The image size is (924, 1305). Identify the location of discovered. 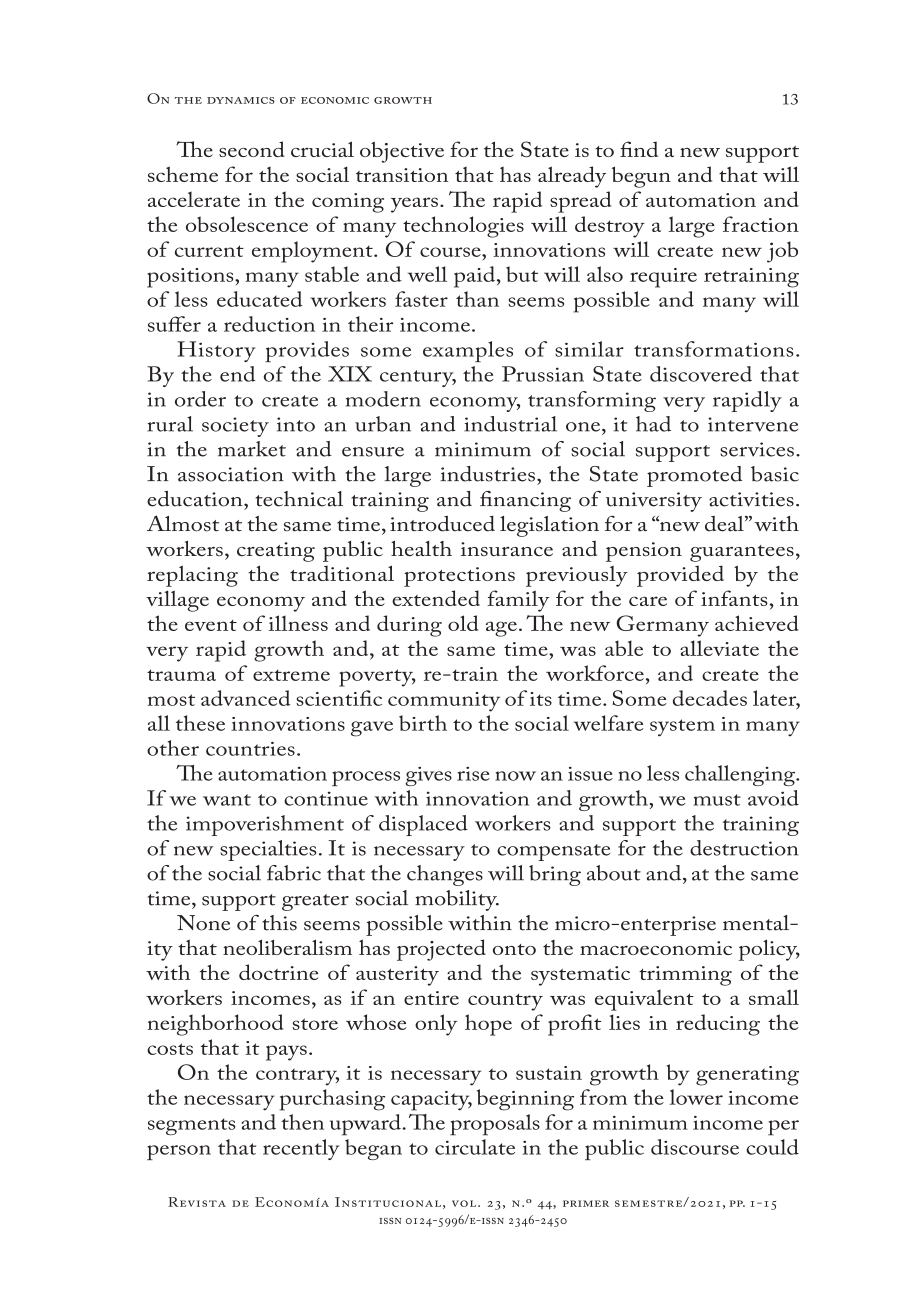
(701, 374).
